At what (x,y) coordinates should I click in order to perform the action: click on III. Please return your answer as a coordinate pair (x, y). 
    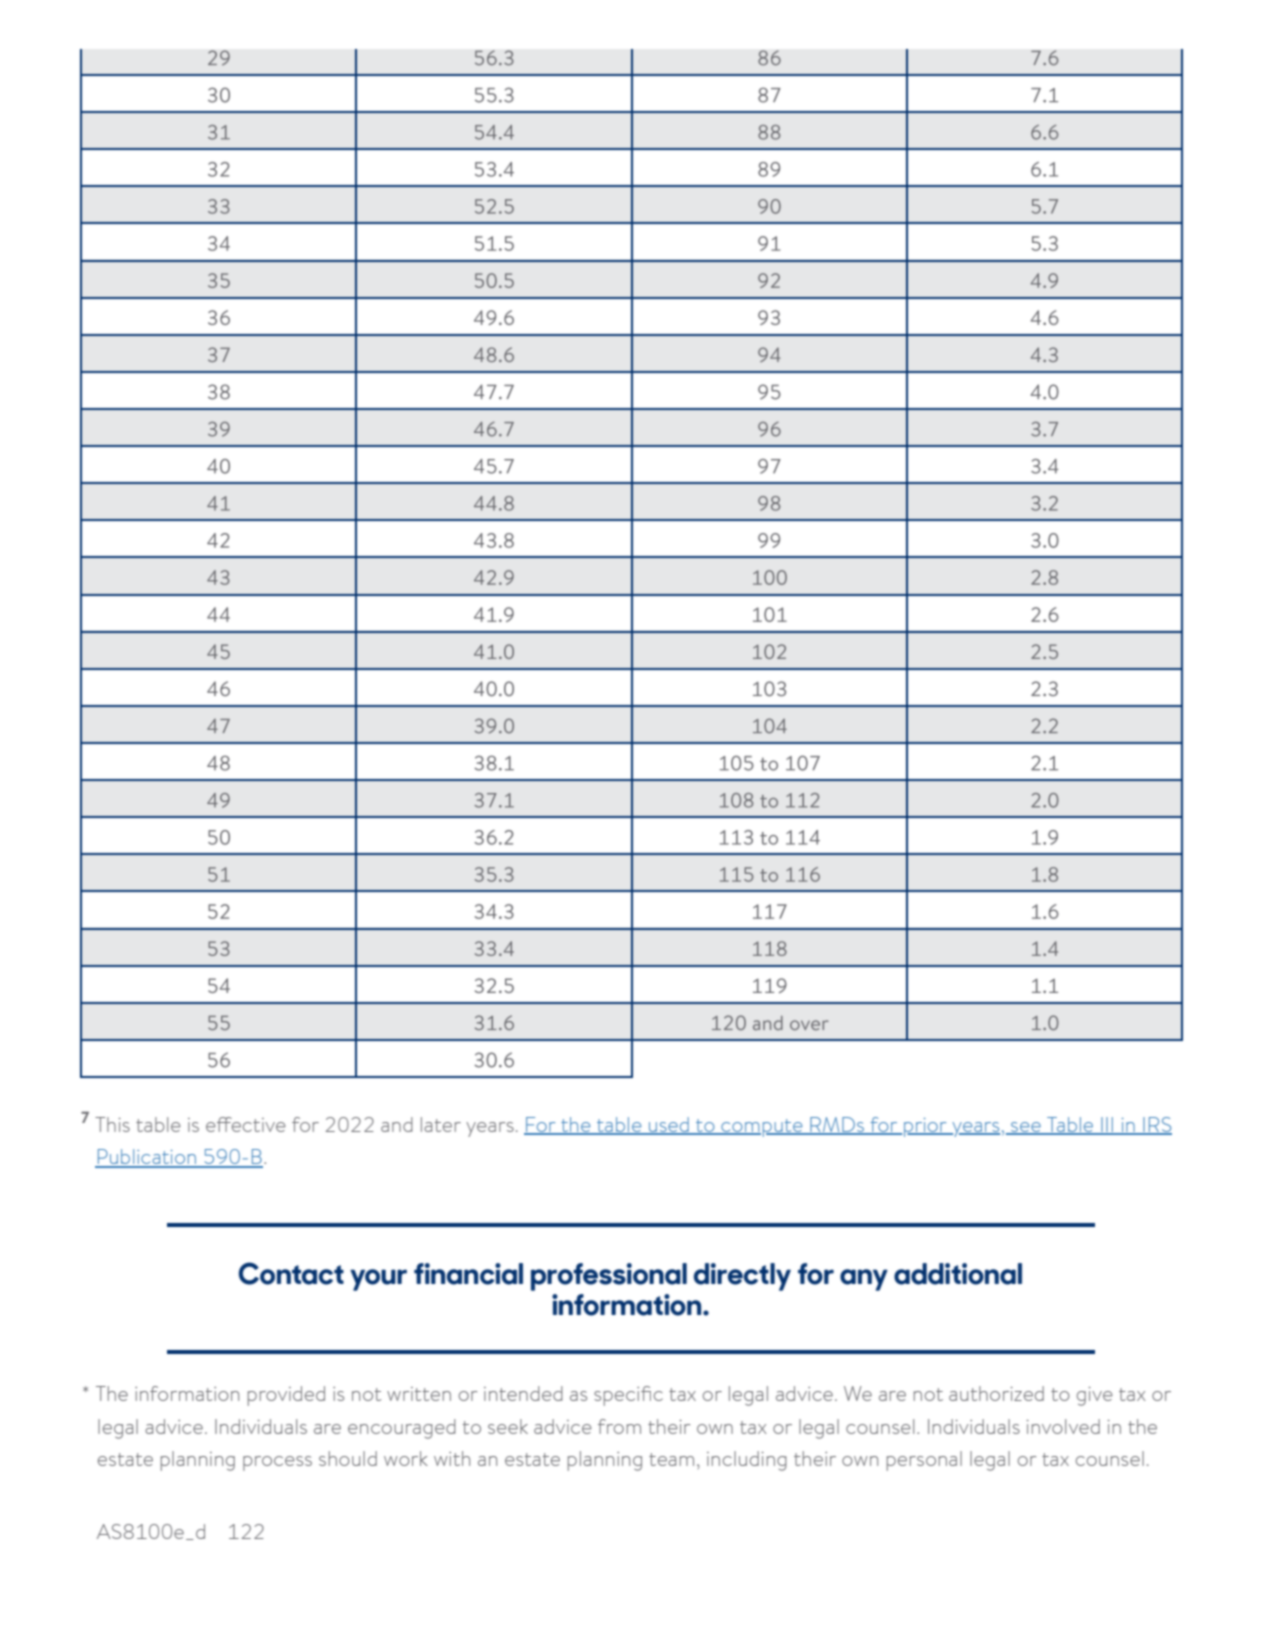
    Looking at the image, I should click on (1107, 1125).
